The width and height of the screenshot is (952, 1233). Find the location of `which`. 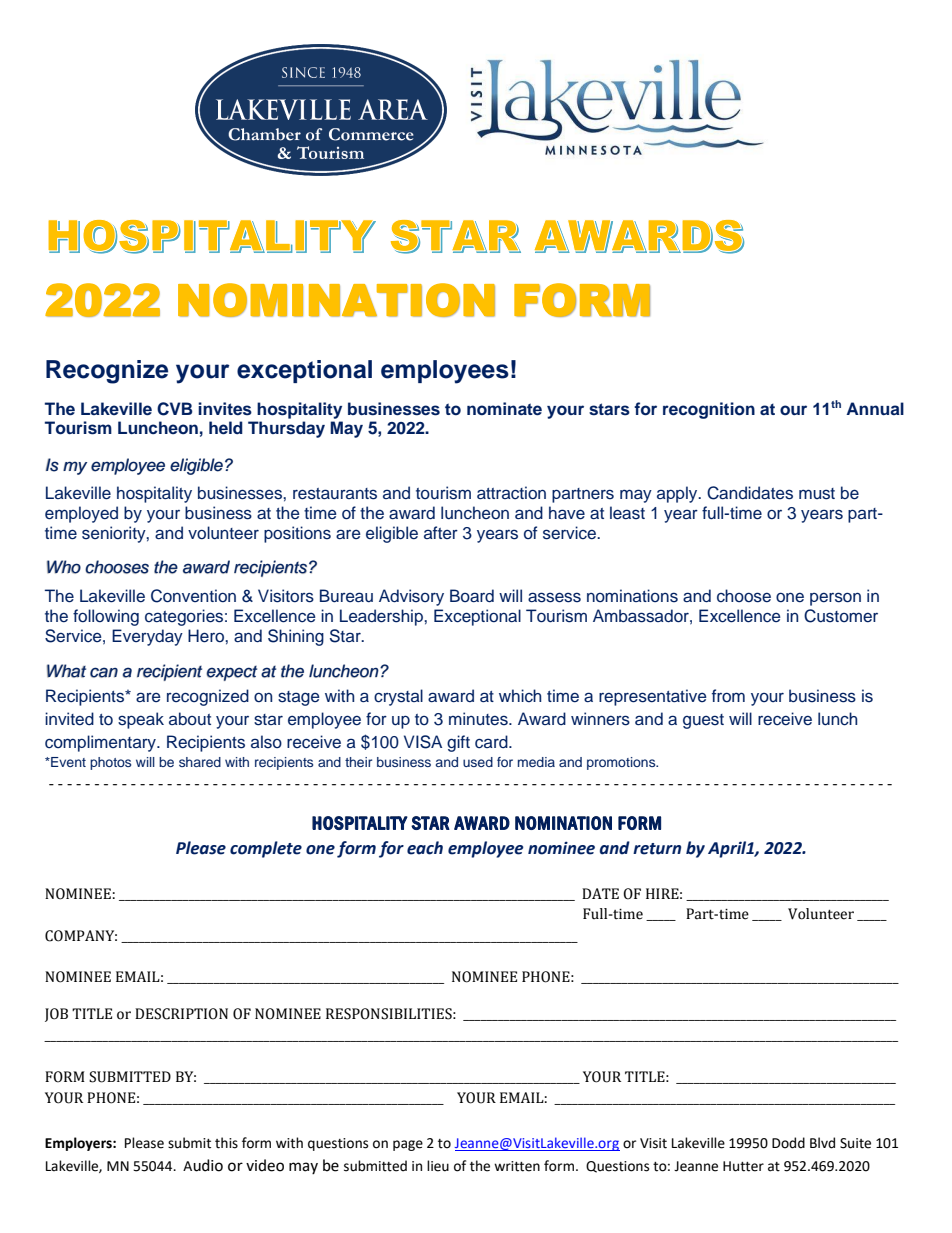

which is located at coordinates (520, 695).
